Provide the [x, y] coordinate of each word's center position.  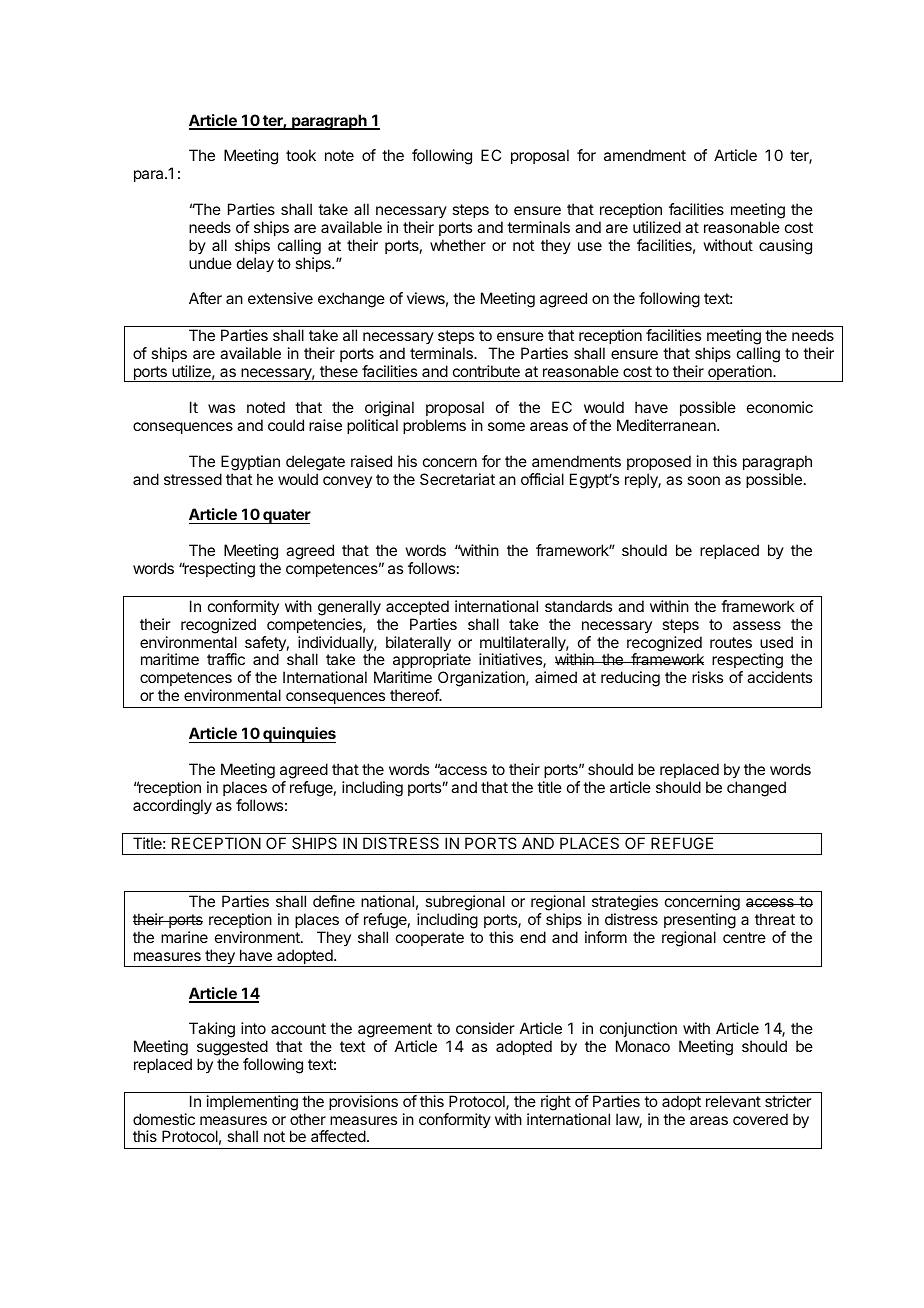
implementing [252, 1103]
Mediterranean [667, 425]
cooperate [430, 939]
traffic [226, 659]
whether [458, 245]
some [506, 426]
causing [785, 247]
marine [184, 937]
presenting [700, 921]
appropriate [432, 662]
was [221, 408]
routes [731, 642]
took [301, 155]
